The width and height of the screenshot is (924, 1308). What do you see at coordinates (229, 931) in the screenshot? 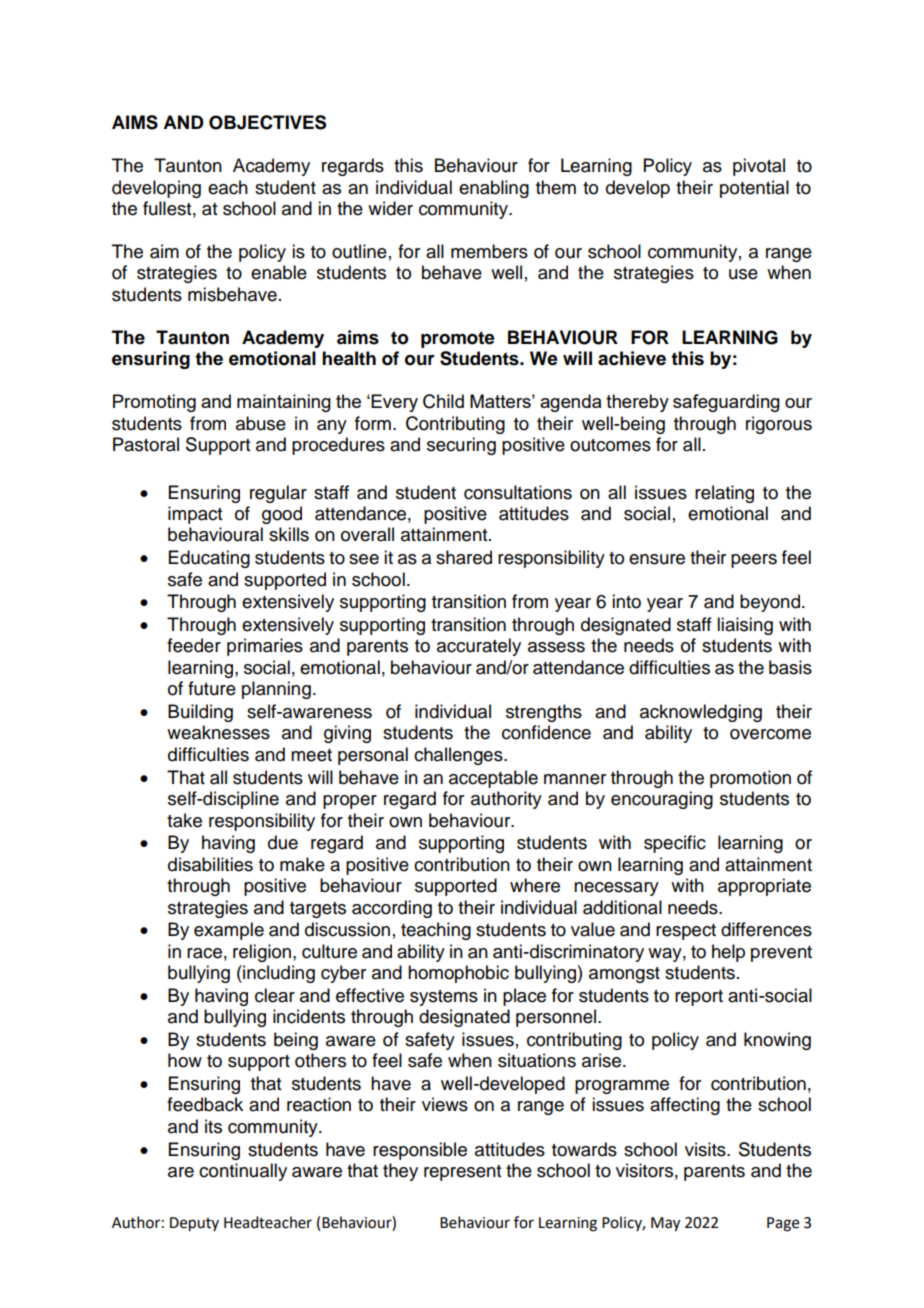
I see `example` at bounding box center [229, 931].
